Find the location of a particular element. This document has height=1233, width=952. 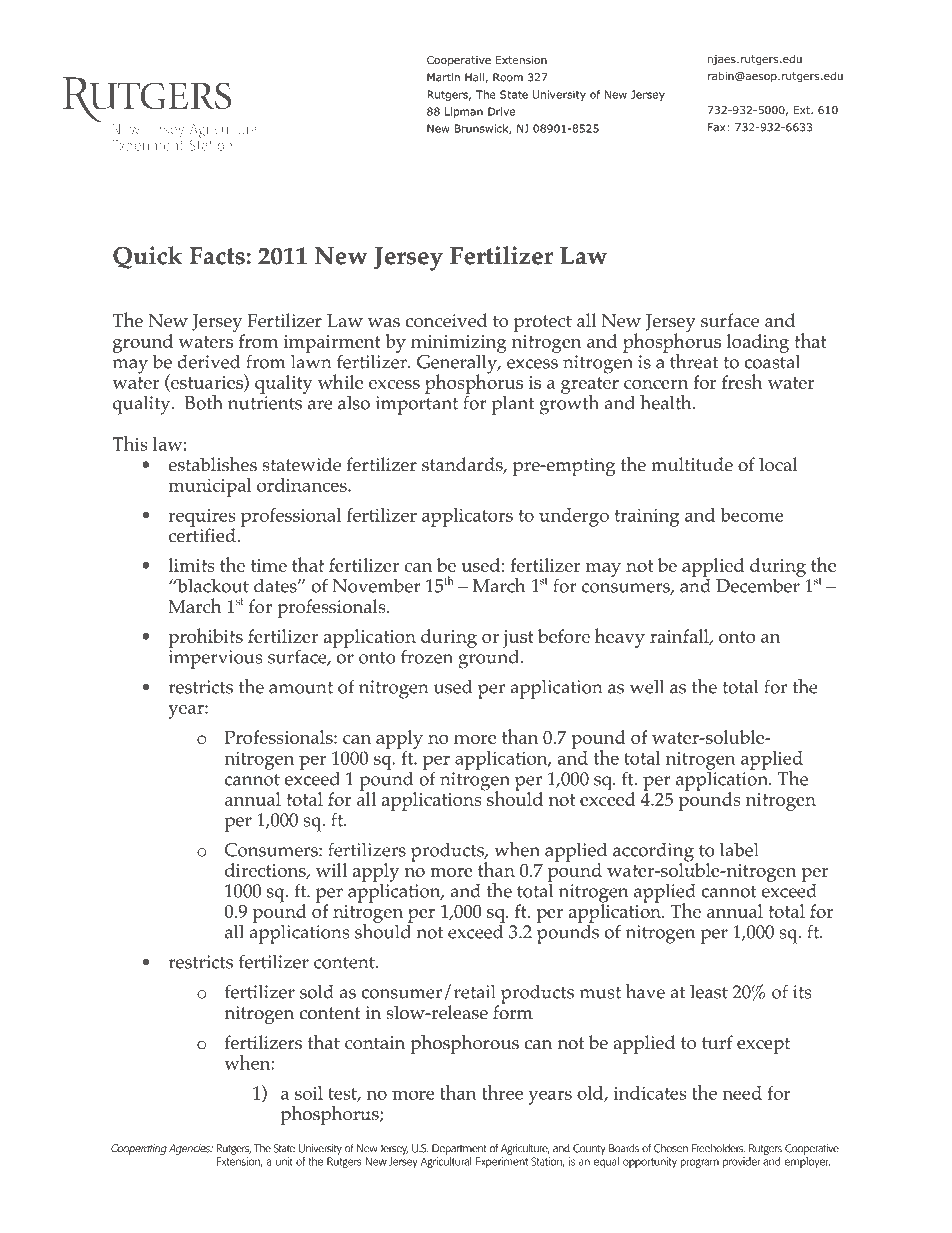

Both is located at coordinates (204, 402).
